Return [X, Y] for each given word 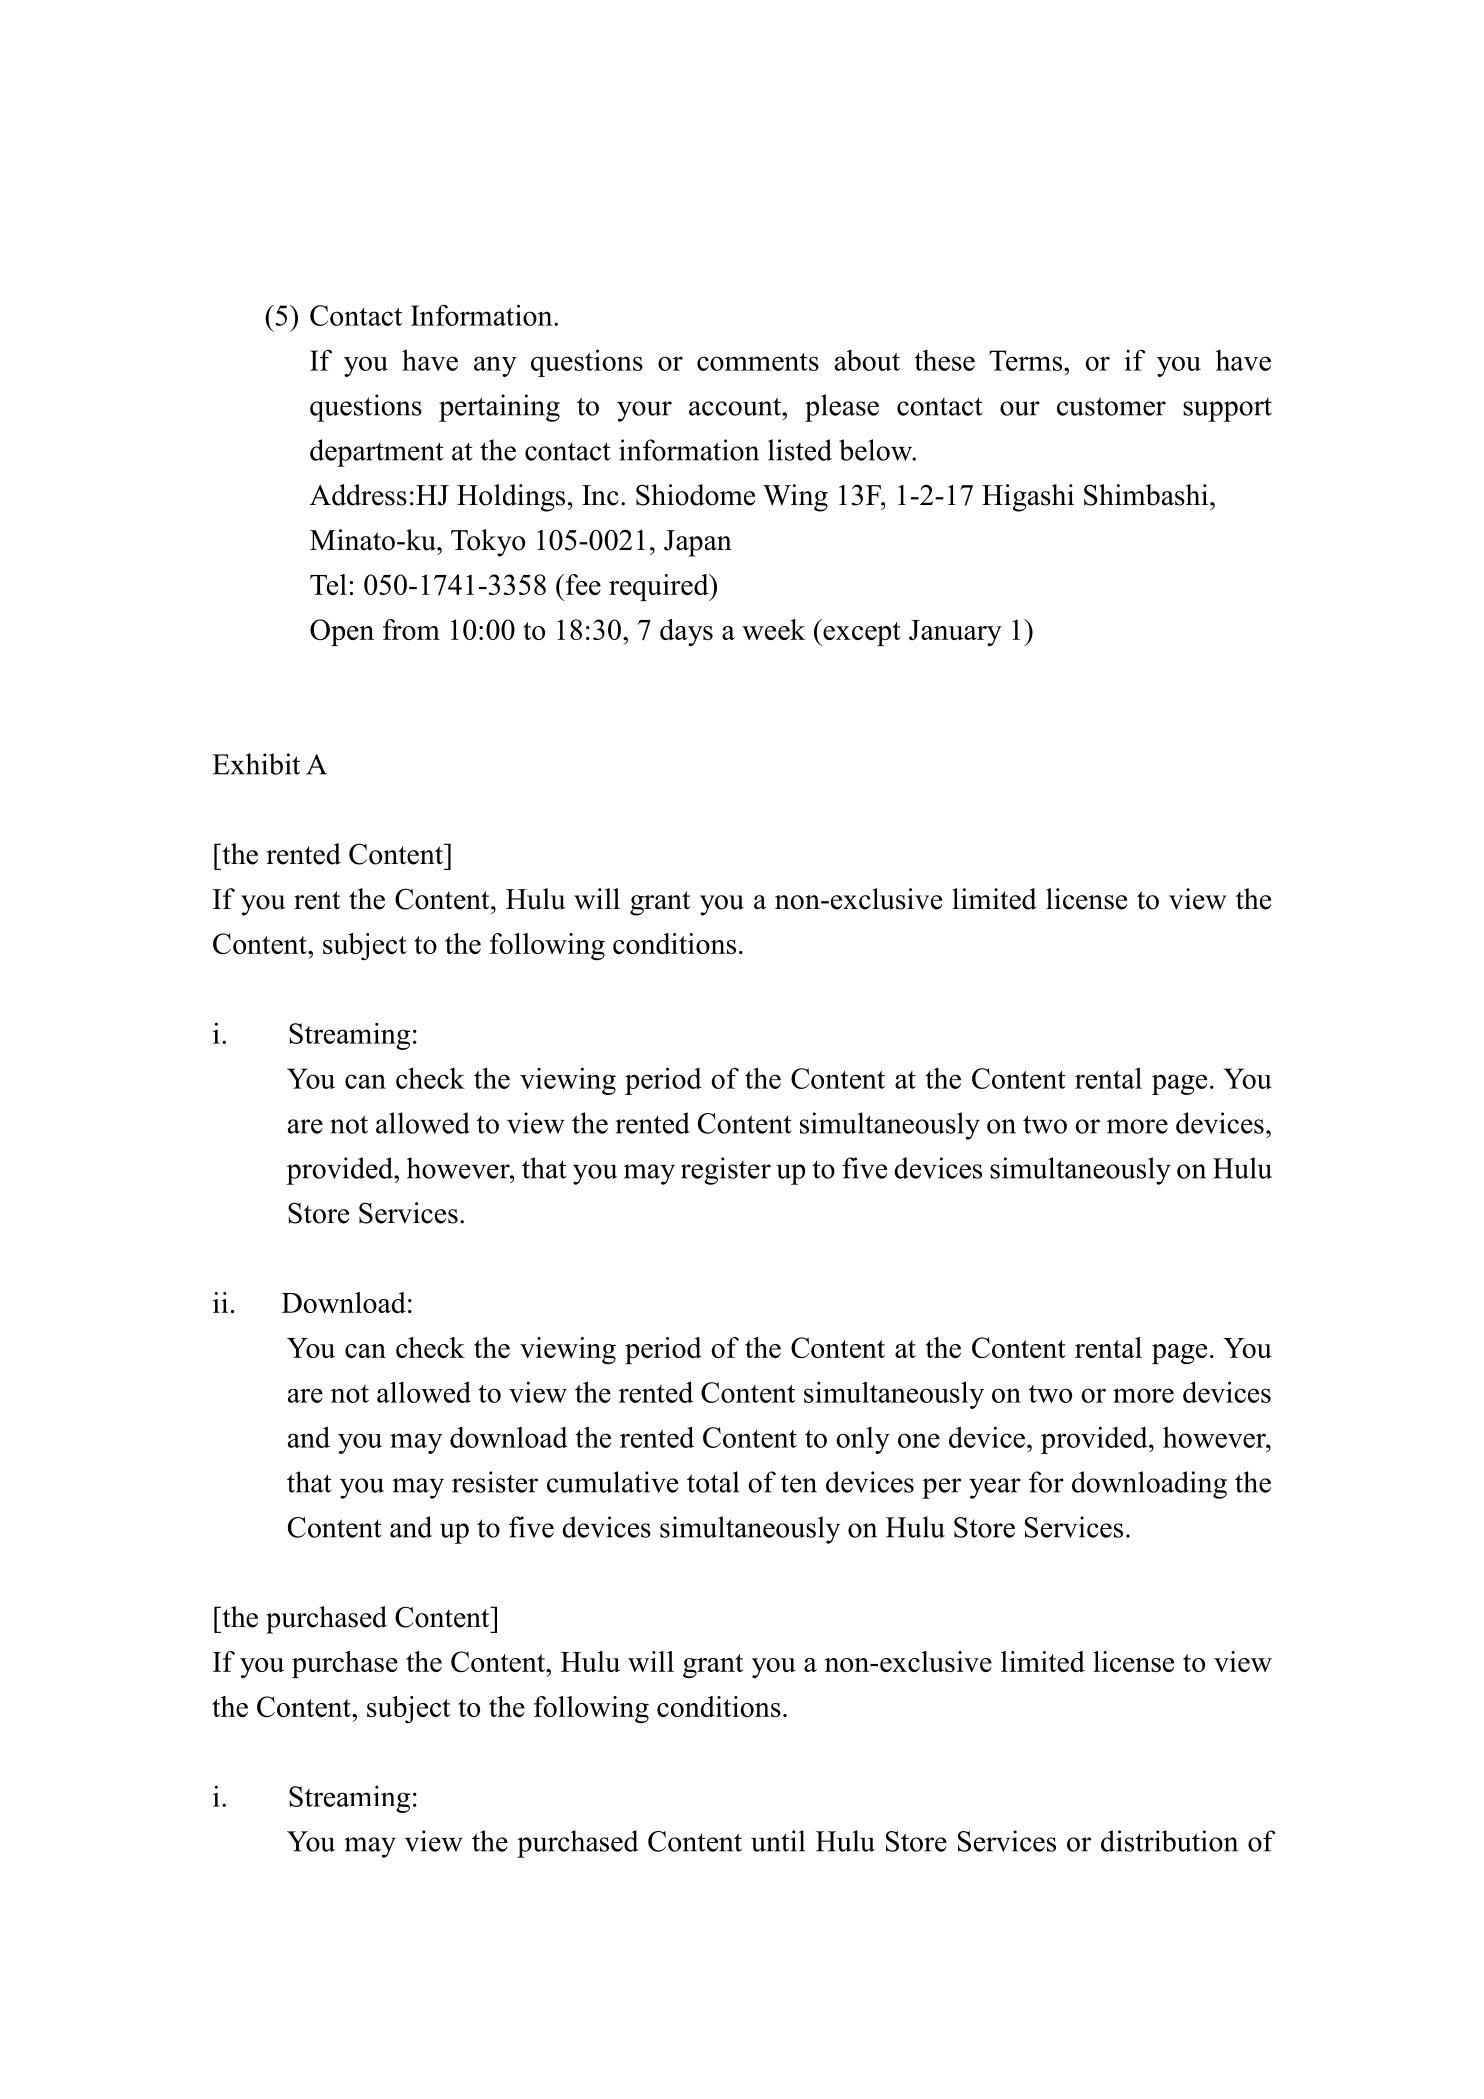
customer [1111, 406]
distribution [1169, 1841]
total [713, 1482]
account [736, 406]
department [377, 453]
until [778, 1841]
